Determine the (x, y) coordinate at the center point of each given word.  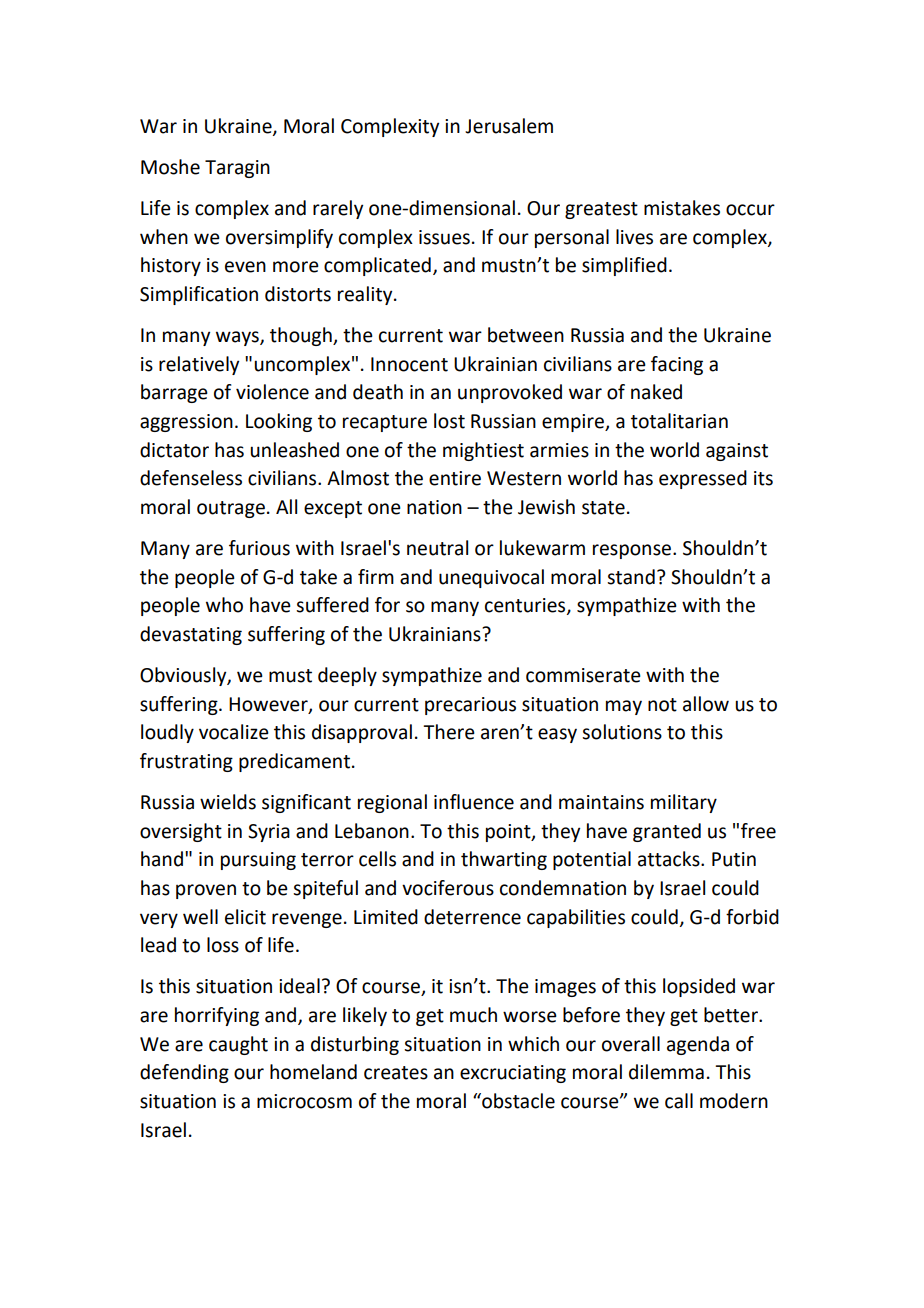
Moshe (170, 167)
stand (631, 577)
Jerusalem (509, 126)
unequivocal (491, 578)
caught (238, 1045)
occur (750, 210)
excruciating (513, 1074)
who (224, 605)
